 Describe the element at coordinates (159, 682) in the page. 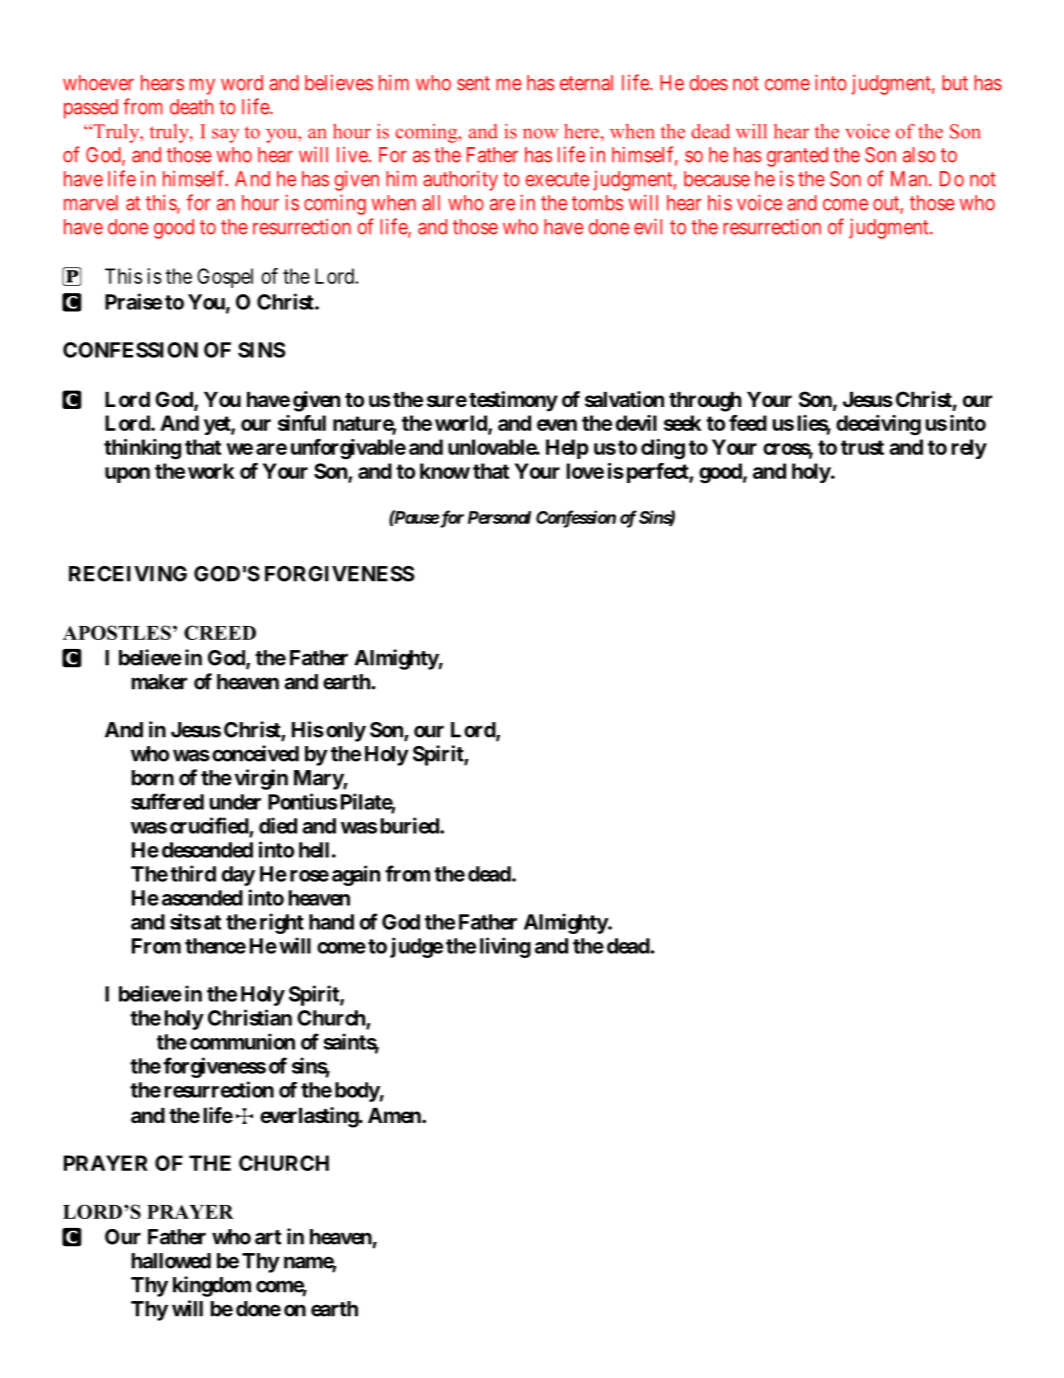

I see `maker` at that location.
